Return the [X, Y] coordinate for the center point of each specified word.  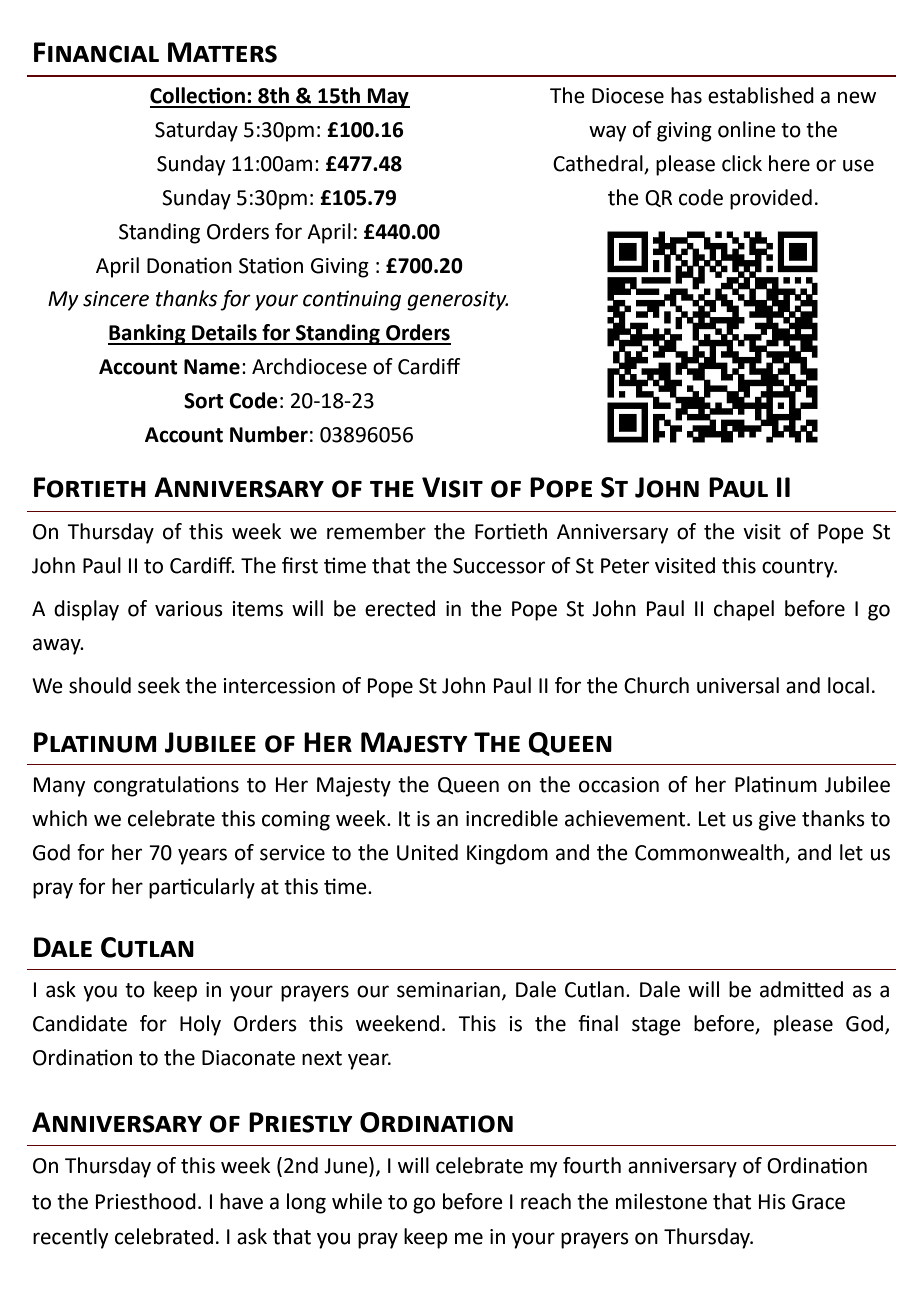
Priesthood [146, 1201]
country [799, 568]
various [189, 609]
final [598, 1023]
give [777, 821]
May [388, 98]
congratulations [166, 786]
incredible [512, 818]
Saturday [196, 131]
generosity [457, 301]
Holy [200, 1025]
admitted [801, 989]
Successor [499, 566]
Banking [148, 334]
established [761, 95]
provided [771, 199]
